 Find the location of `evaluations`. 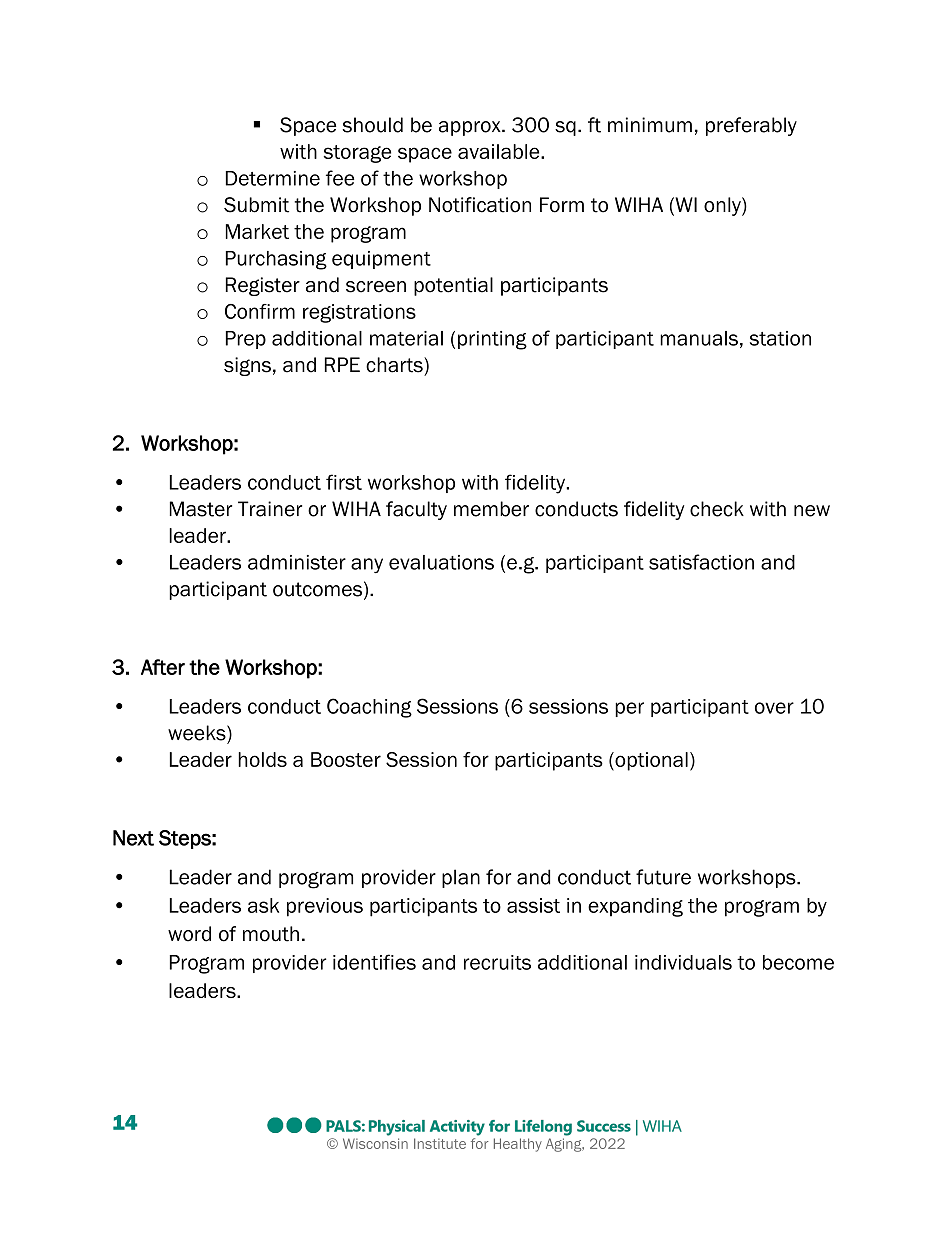

evaluations is located at coordinates (441, 562).
